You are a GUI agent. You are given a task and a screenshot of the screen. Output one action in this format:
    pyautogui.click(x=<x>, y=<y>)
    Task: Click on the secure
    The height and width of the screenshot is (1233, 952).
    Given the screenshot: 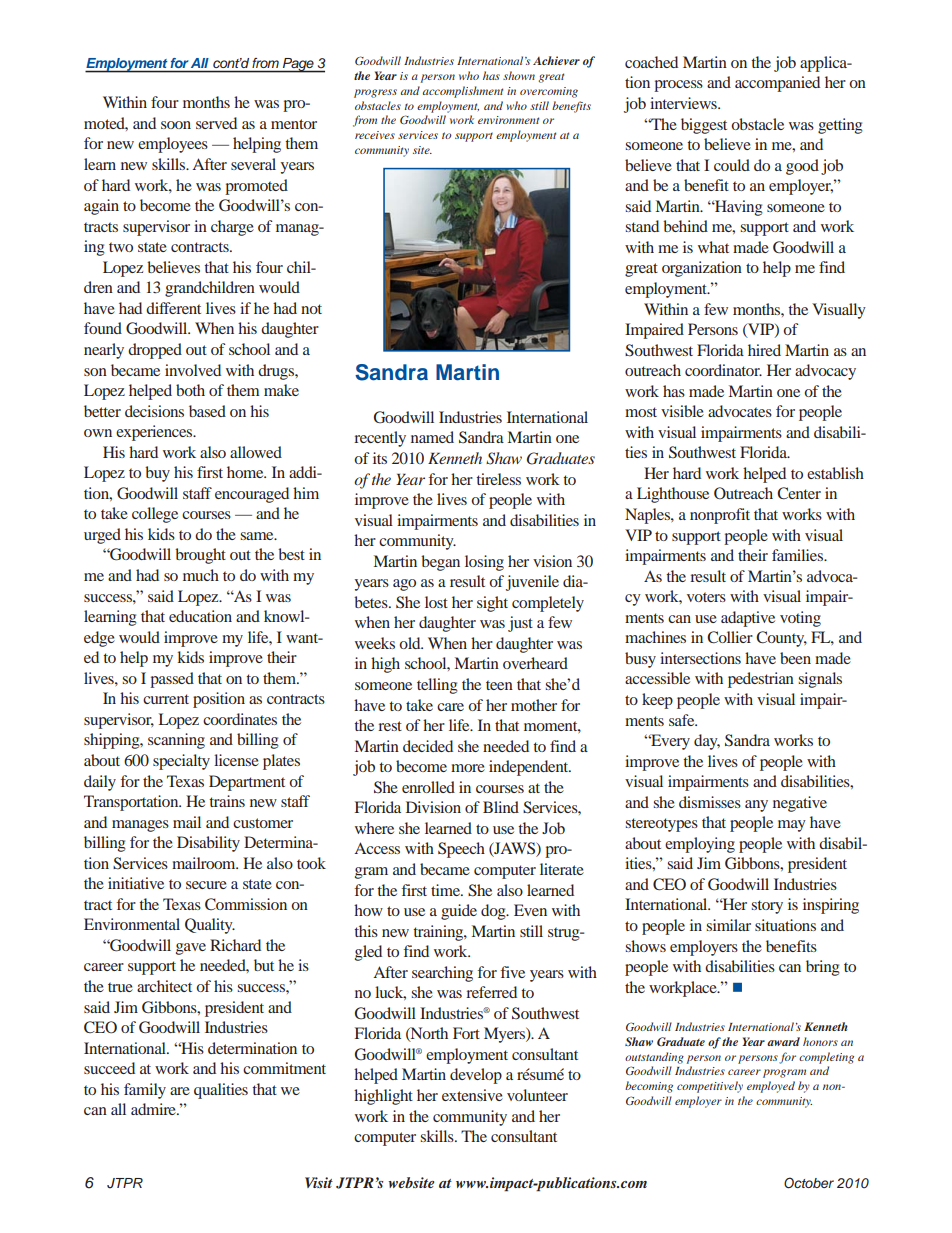 What is the action you would take?
    pyautogui.click(x=206, y=885)
